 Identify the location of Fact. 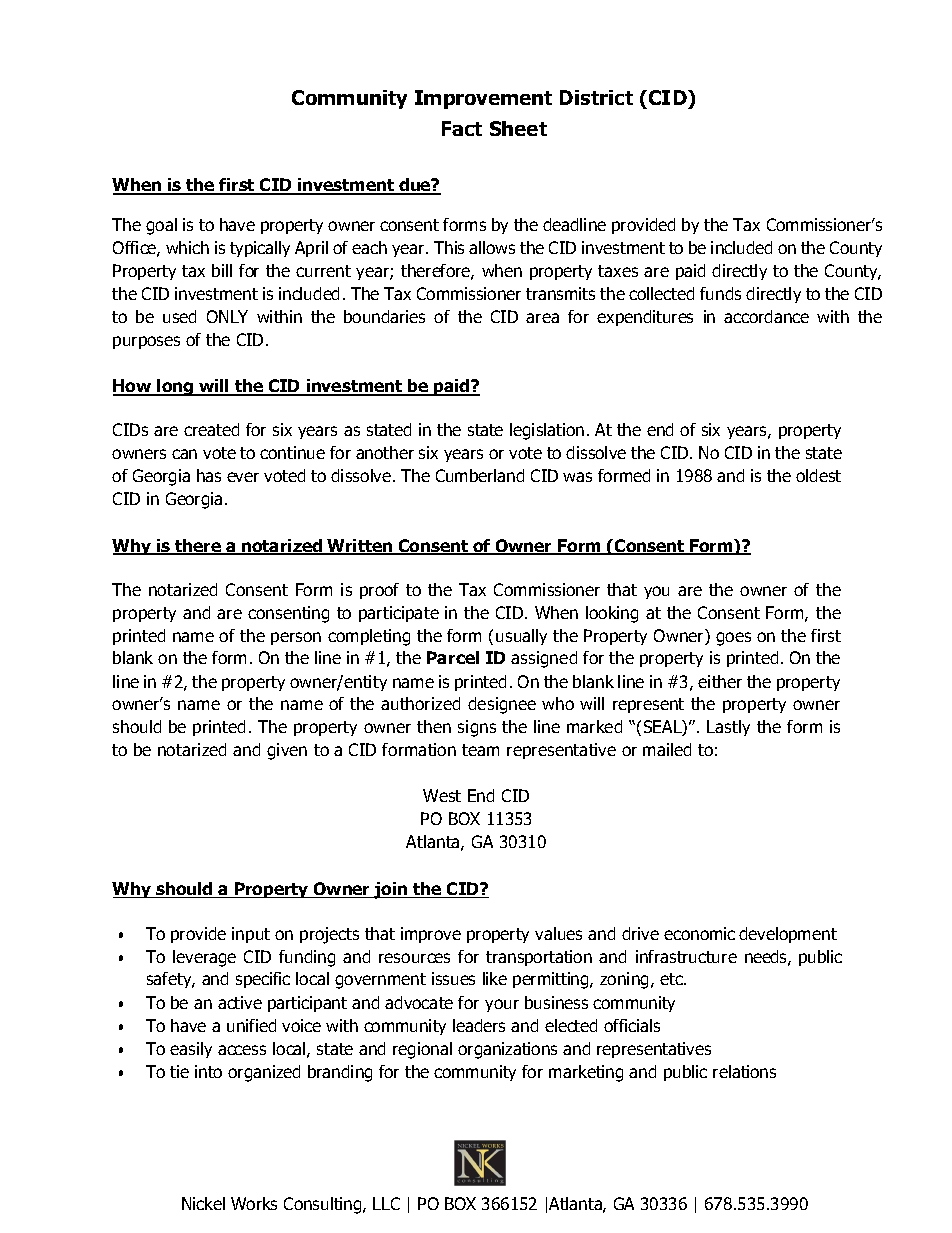
(462, 128).
